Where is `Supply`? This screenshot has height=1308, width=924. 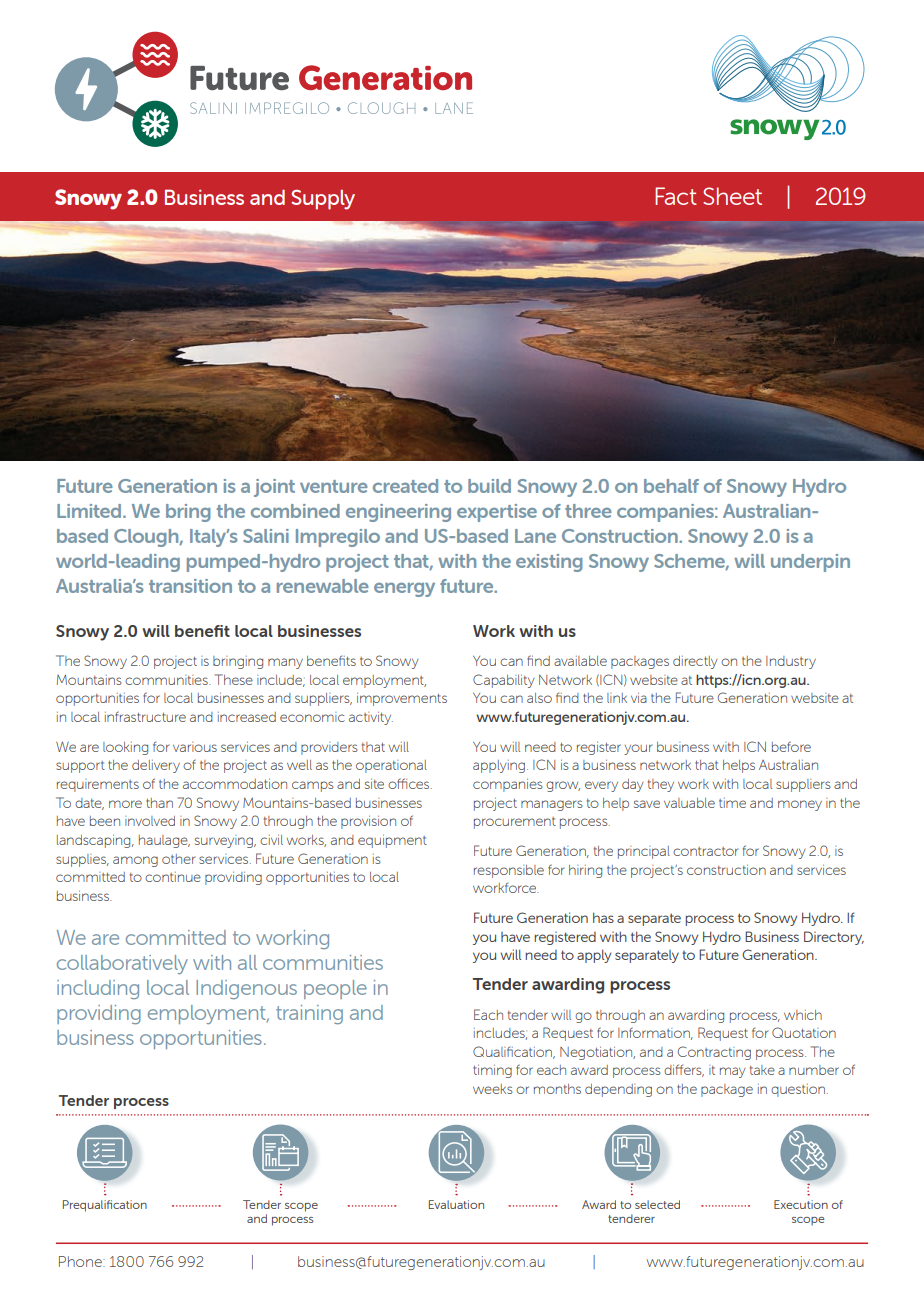
Supply is located at coordinates (323, 200).
